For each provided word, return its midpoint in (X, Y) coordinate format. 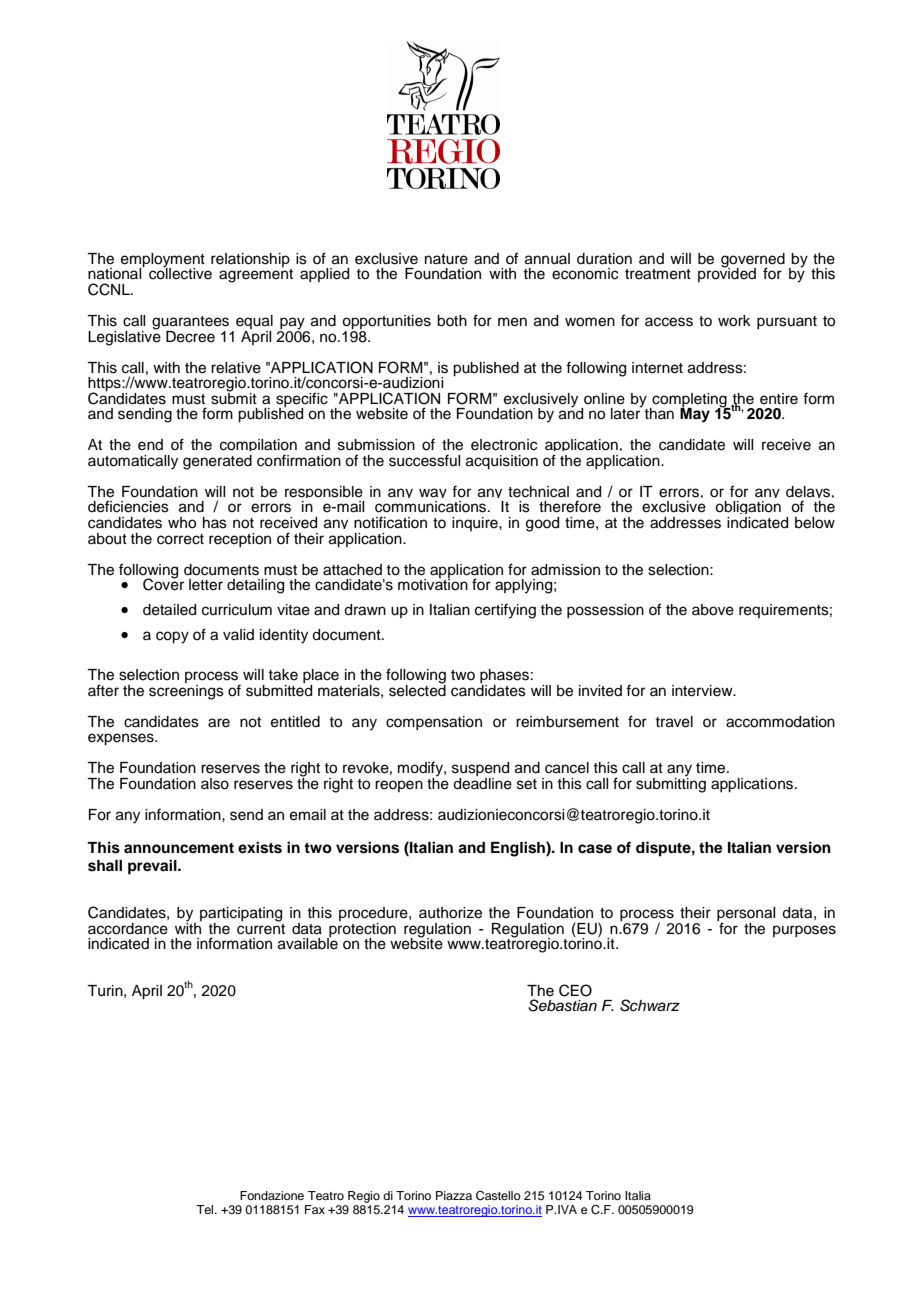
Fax (315, 1209)
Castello (498, 1196)
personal (746, 915)
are (219, 723)
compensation (434, 723)
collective (180, 273)
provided (727, 274)
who (182, 523)
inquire (476, 524)
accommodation (780, 722)
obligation (748, 509)
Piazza (454, 1195)
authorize (450, 913)
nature (446, 259)
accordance (128, 929)
